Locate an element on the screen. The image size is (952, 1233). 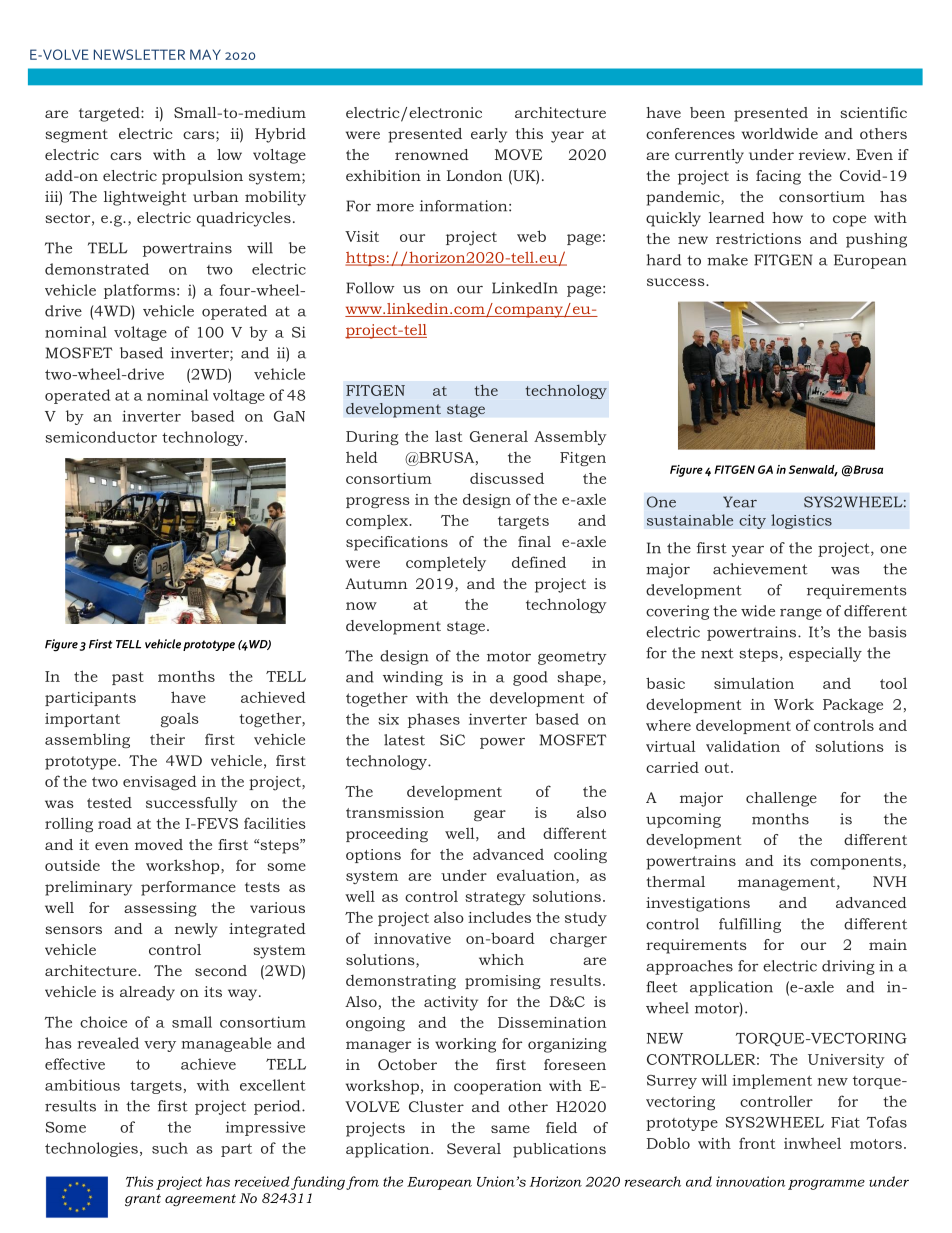
scientific is located at coordinates (873, 112).
